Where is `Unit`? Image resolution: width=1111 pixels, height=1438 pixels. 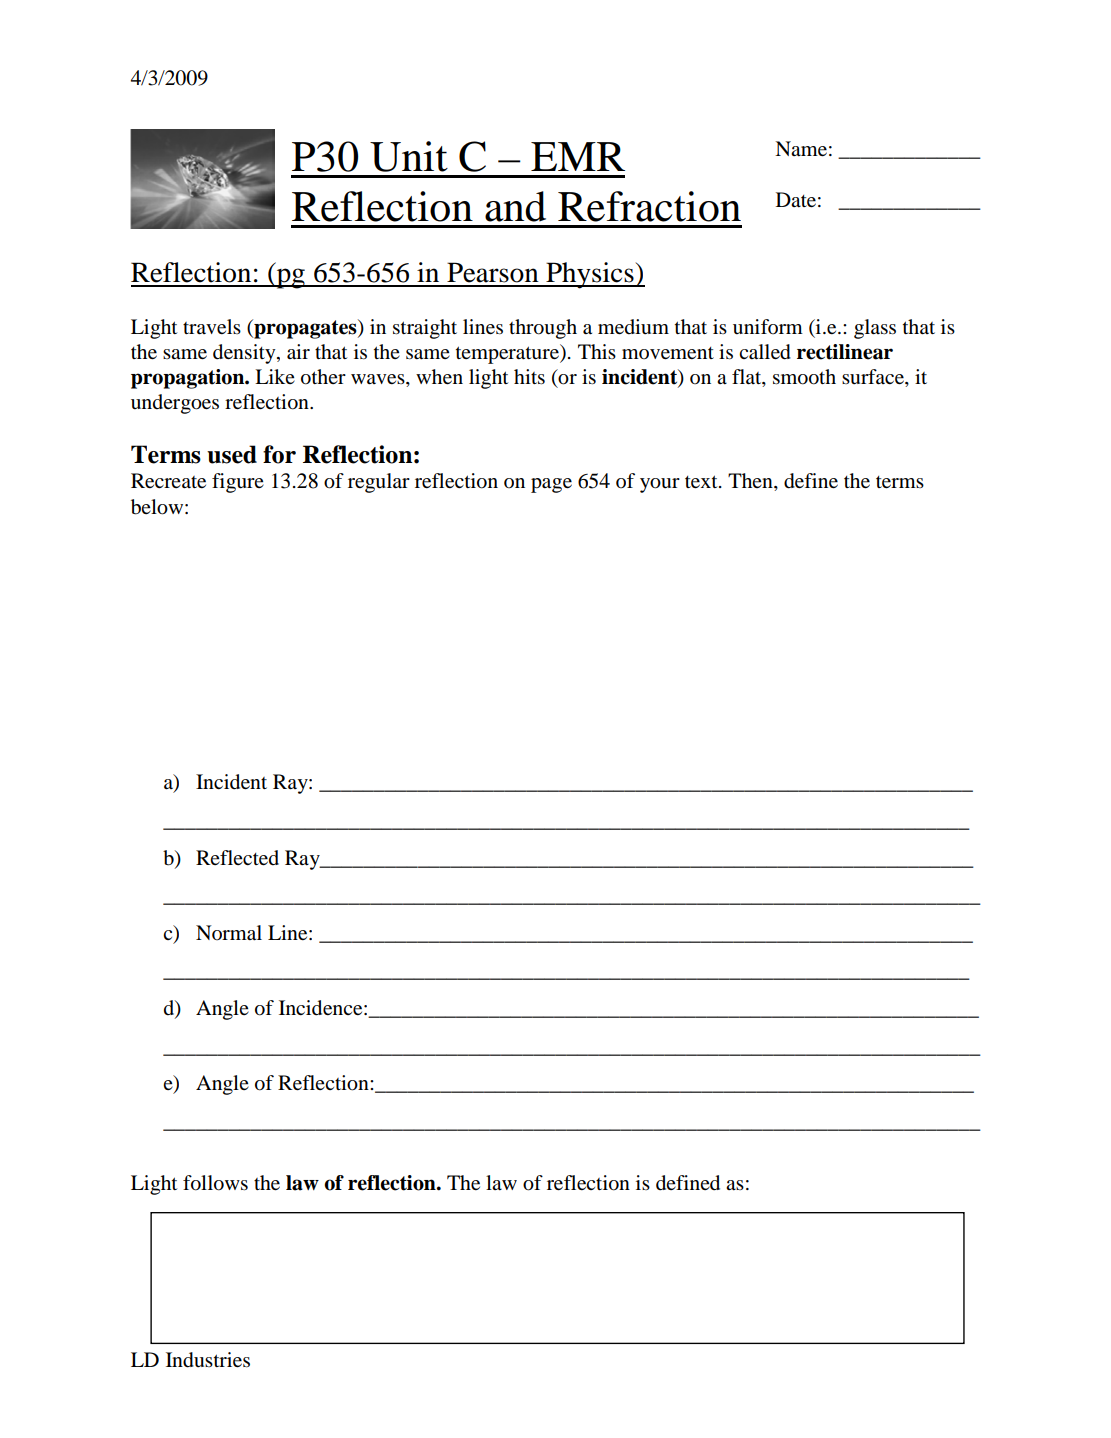
Unit is located at coordinates (409, 156).
